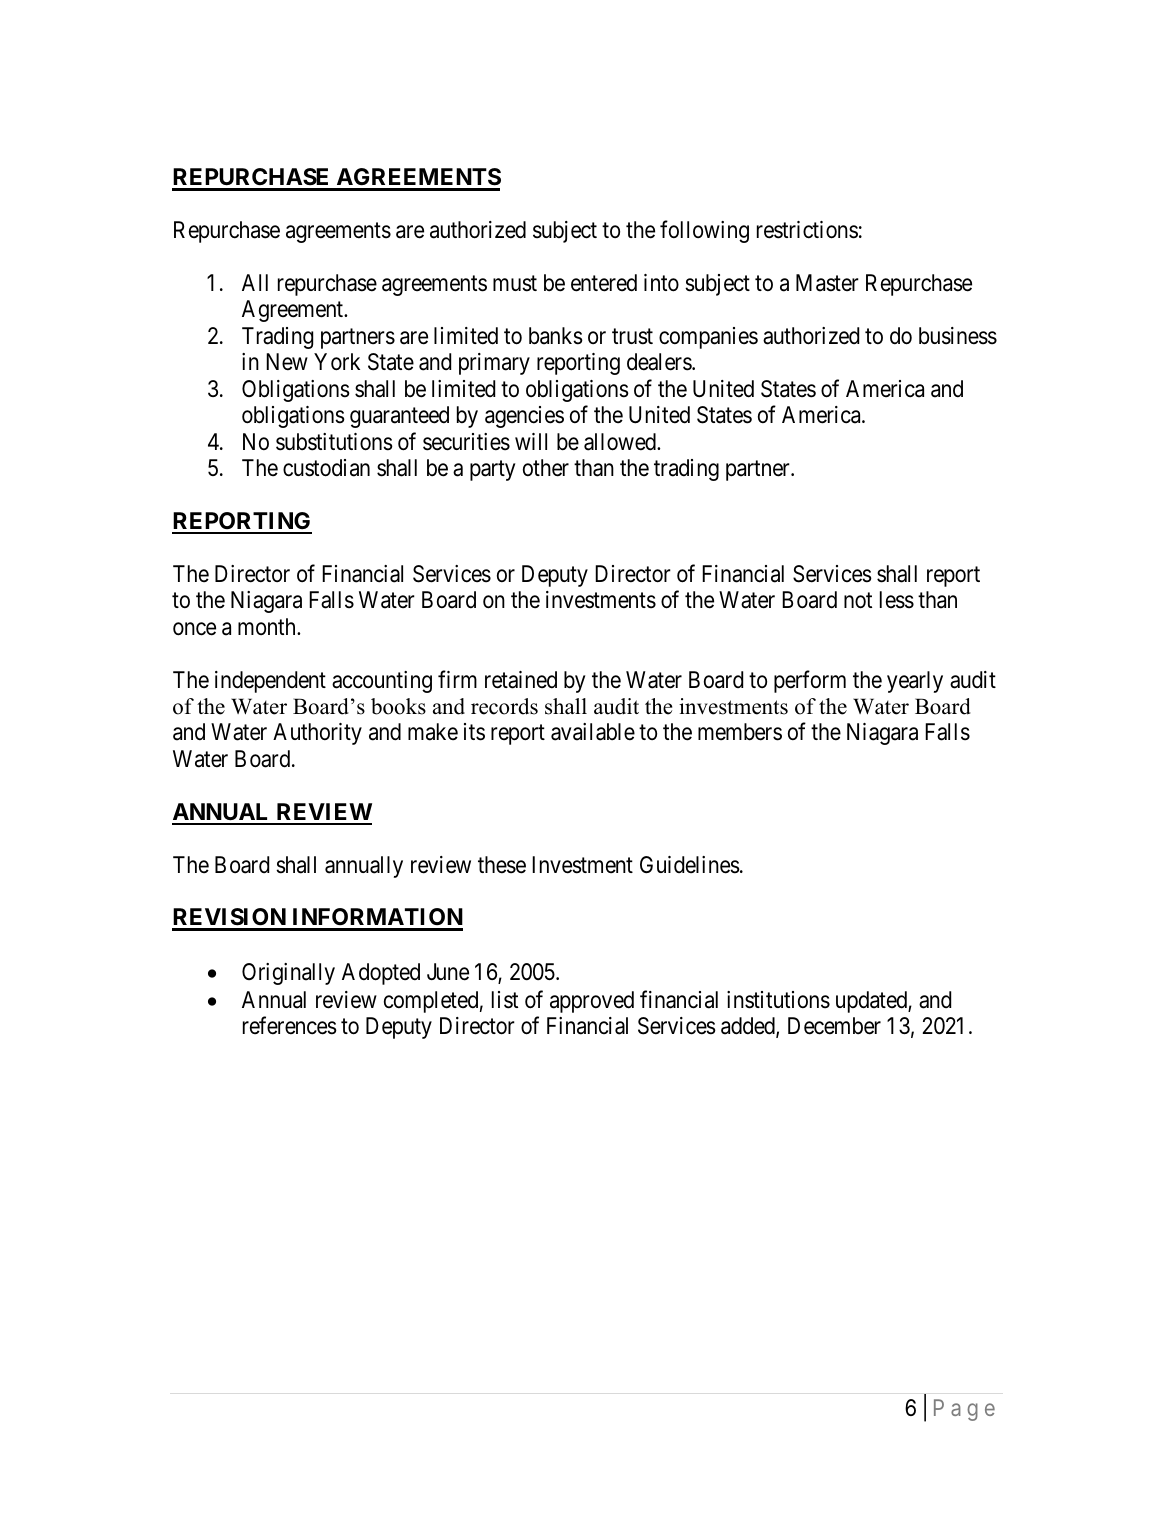  I want to click on entered, so click(604, 283).
